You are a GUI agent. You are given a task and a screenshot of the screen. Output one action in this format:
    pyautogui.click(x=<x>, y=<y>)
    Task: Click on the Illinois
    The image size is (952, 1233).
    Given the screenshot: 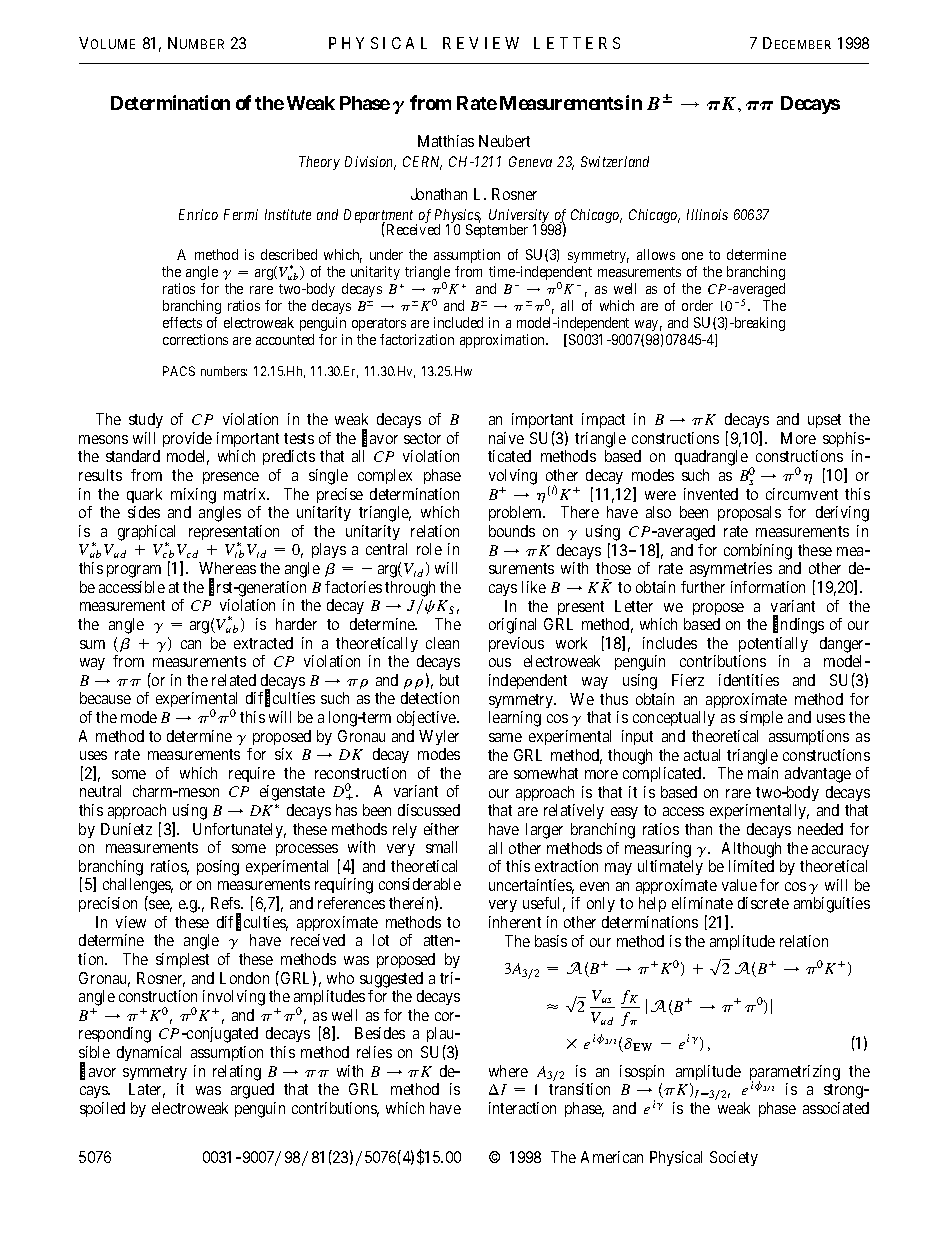 What is the action you would take?
    pyautogui.click(x=707, y=214)
